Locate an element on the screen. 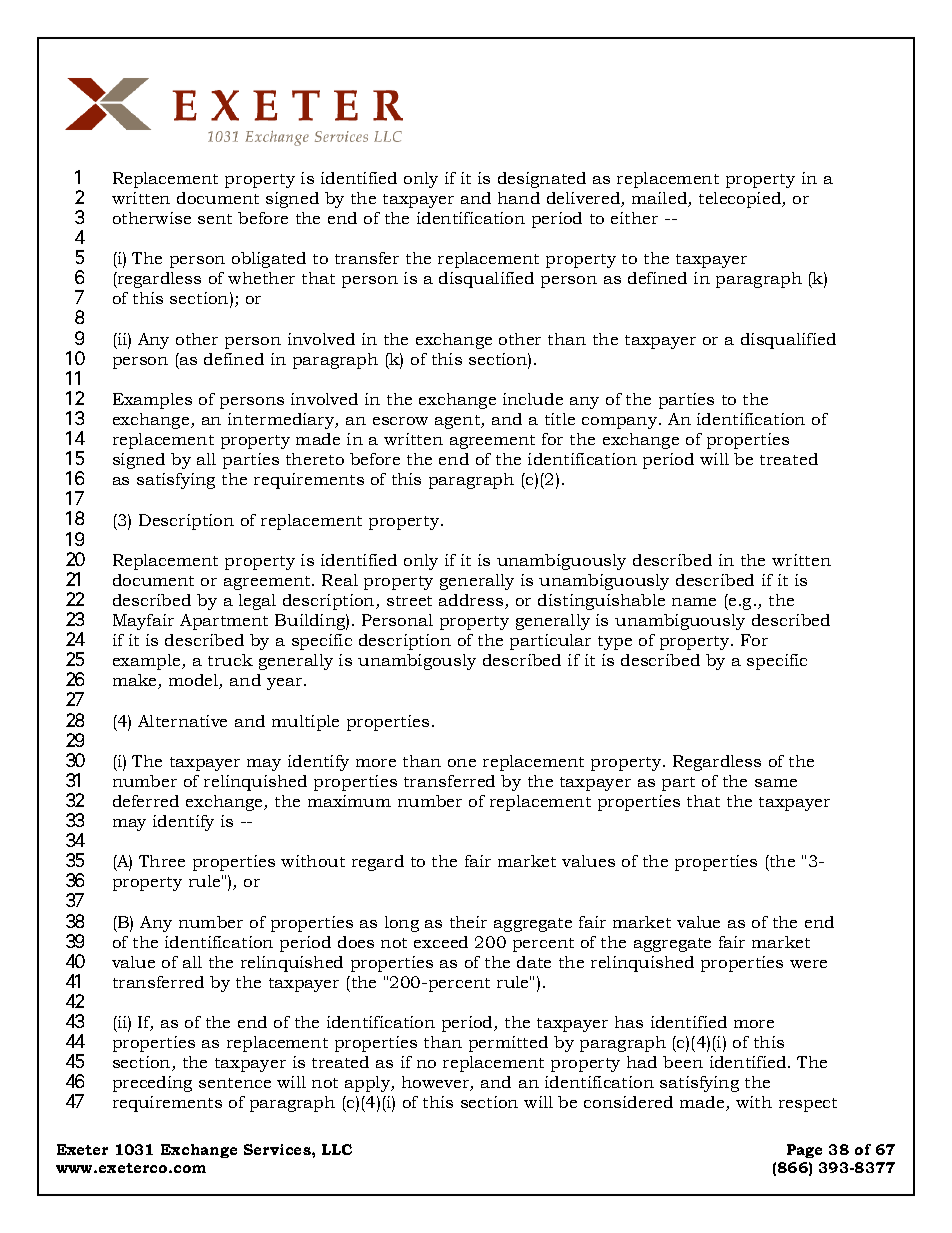 Image resolution: width=952 pixels, height=1233 pixels. obligated is located at coordinates (269, 260).
